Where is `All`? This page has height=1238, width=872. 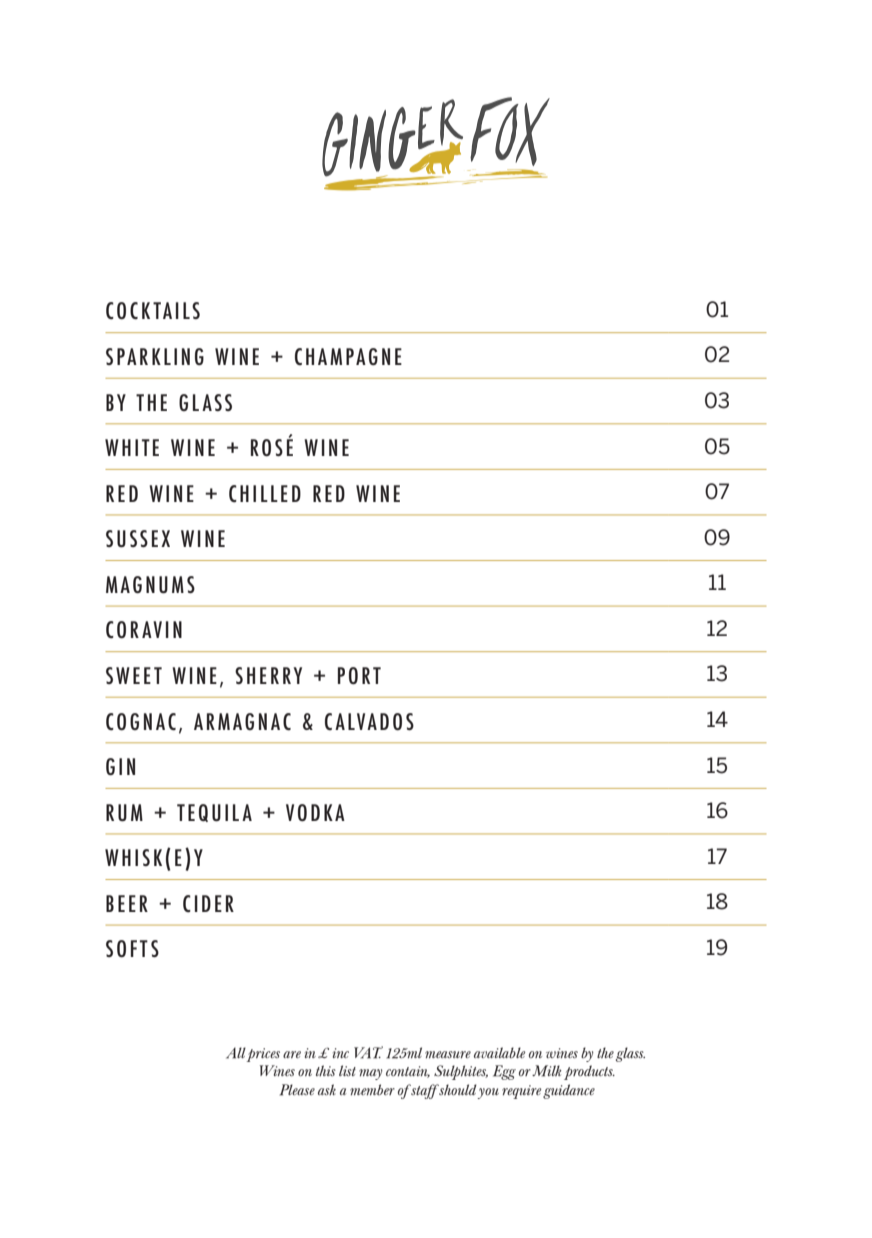 All is located at coordinates (236, 1053).
